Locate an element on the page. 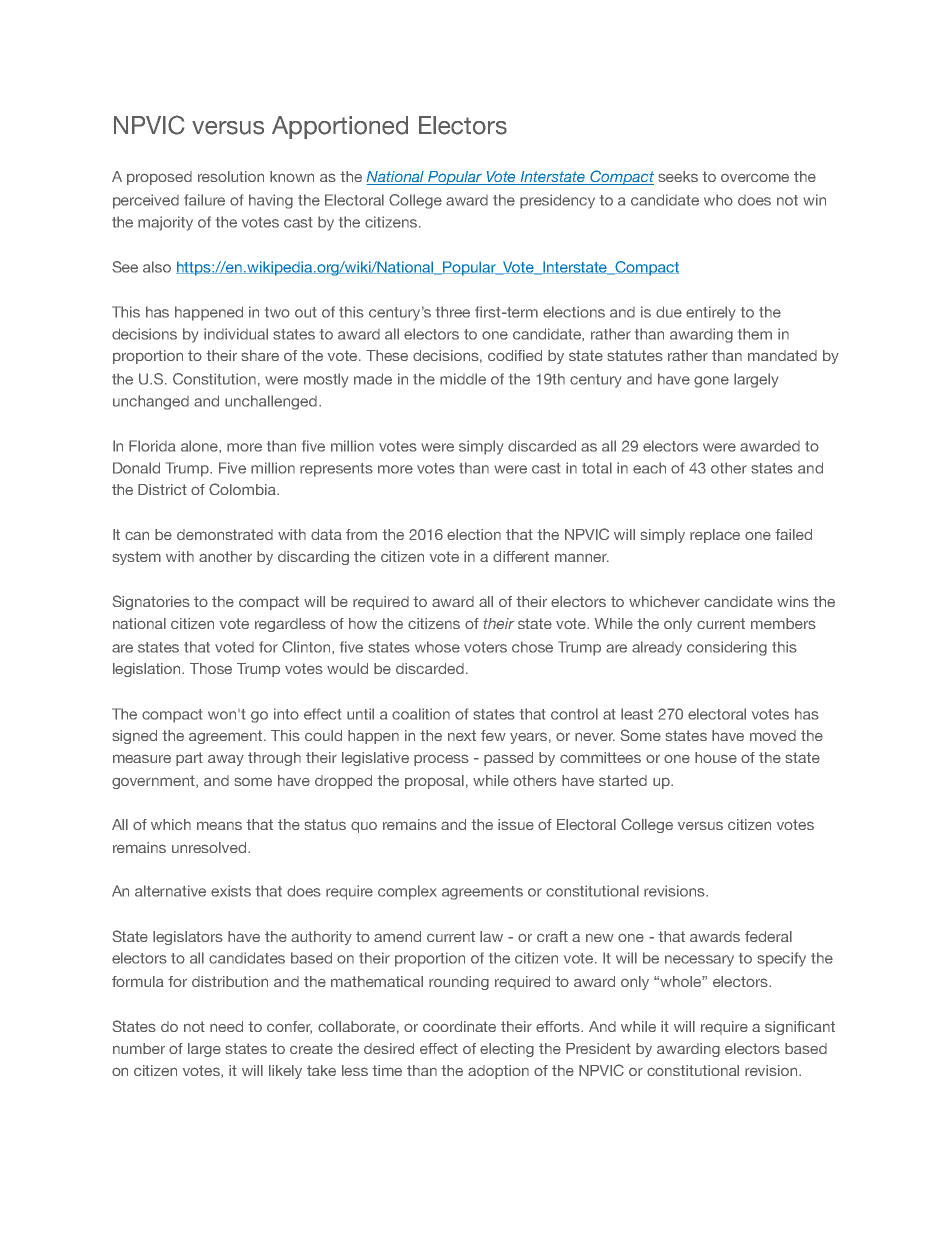 This page has height=1233, width=952. Signatories is located at coordinates (151, 602).
